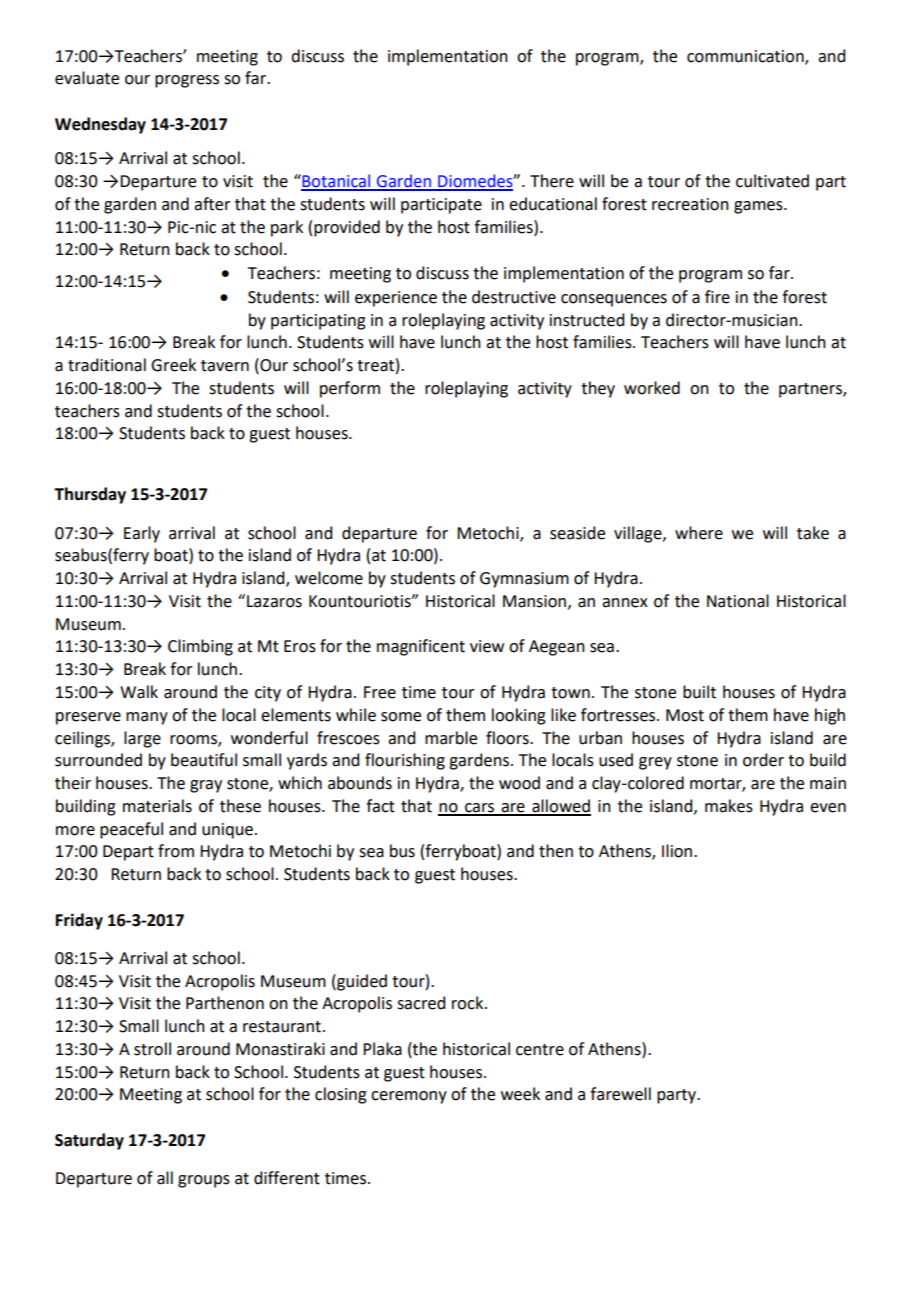 The height and width of the screenshot is (1308, 924). What do you see at coordinates (409, 1097) in the screenshot?
I see `ceremony` at bounding box center [409, 1097].
